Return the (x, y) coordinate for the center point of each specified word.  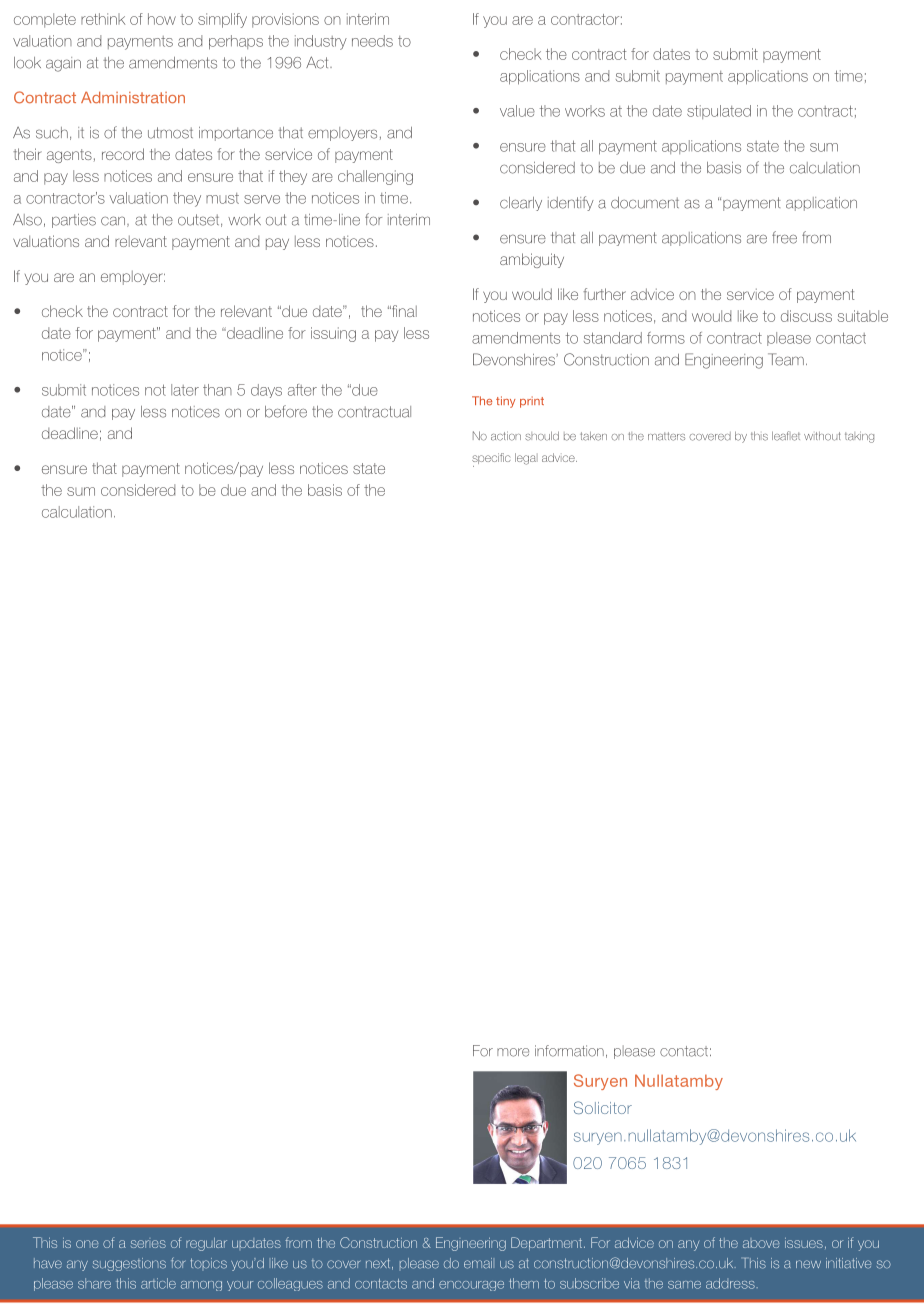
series (148, 1244)
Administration (133, 98)
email (478, 1263)
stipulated (719, 112)
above (761, 1244)
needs (372, 41)
